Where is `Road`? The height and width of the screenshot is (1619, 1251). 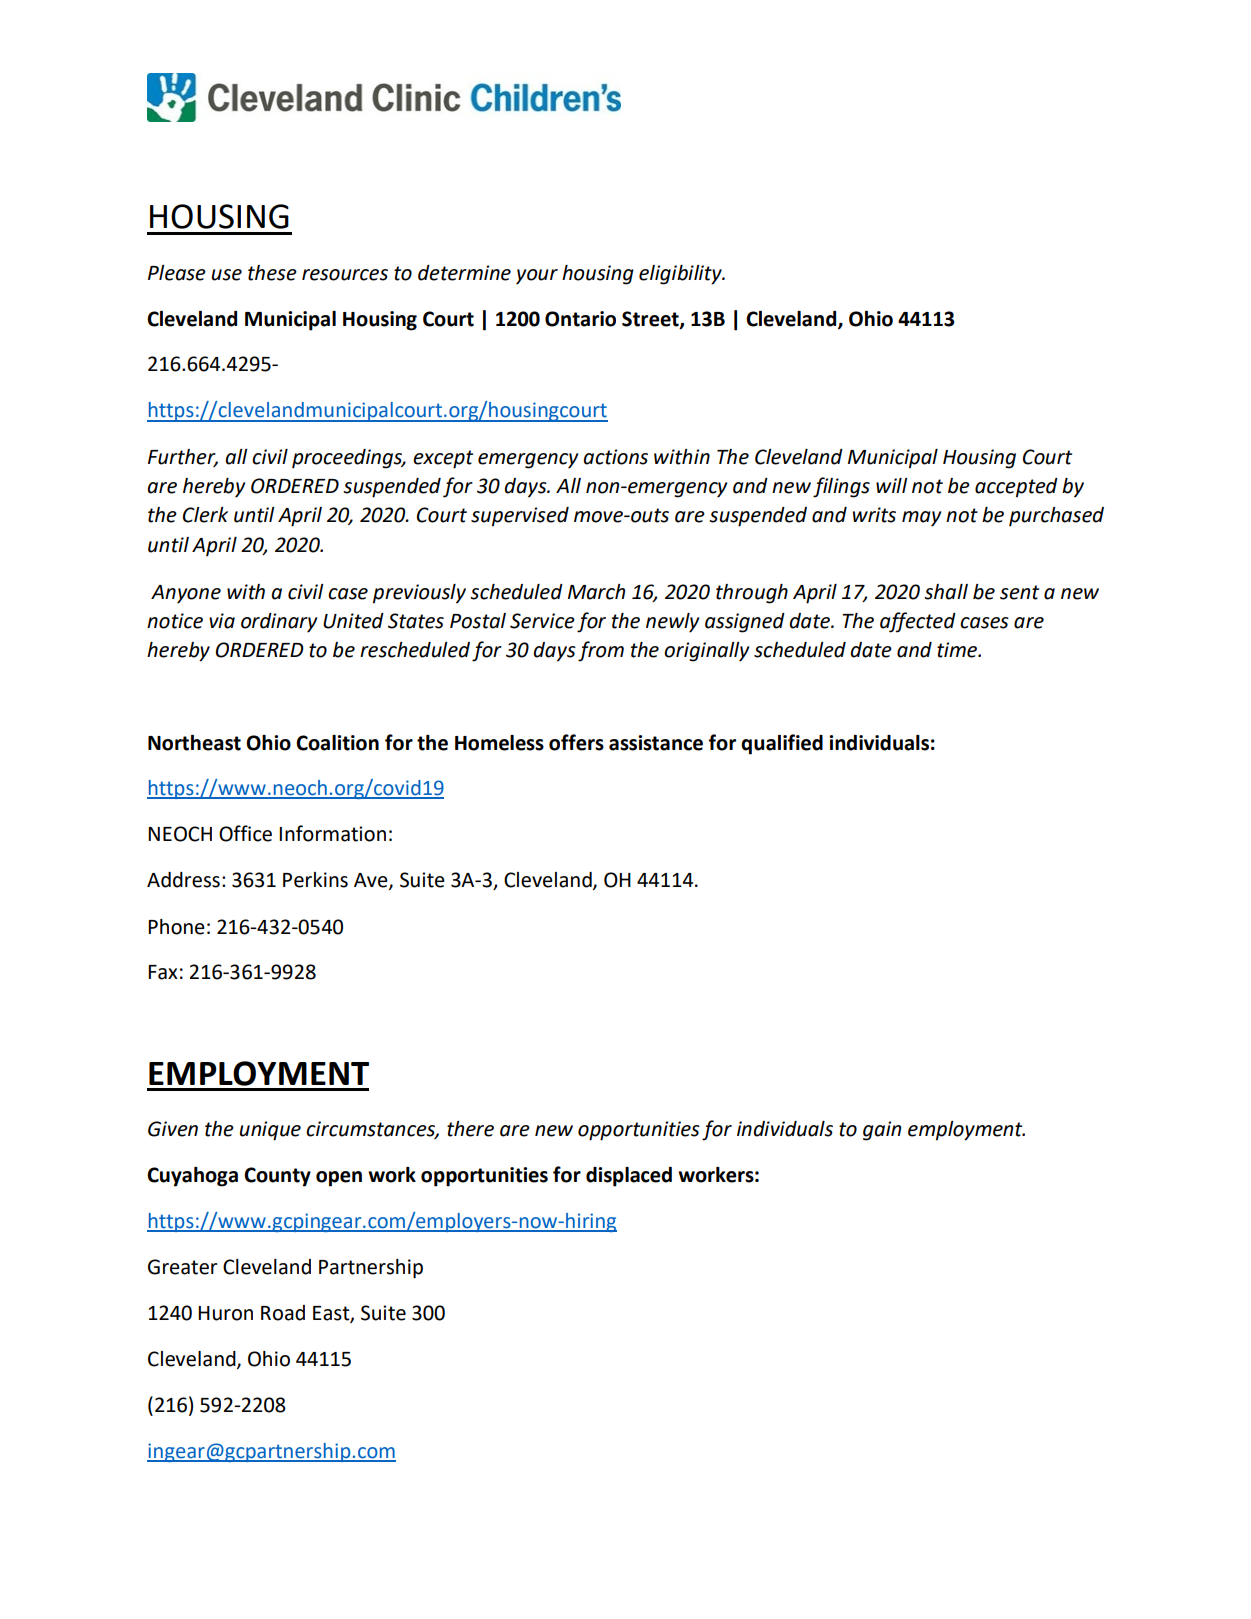 Road is located at coordinates (283, 1313).
